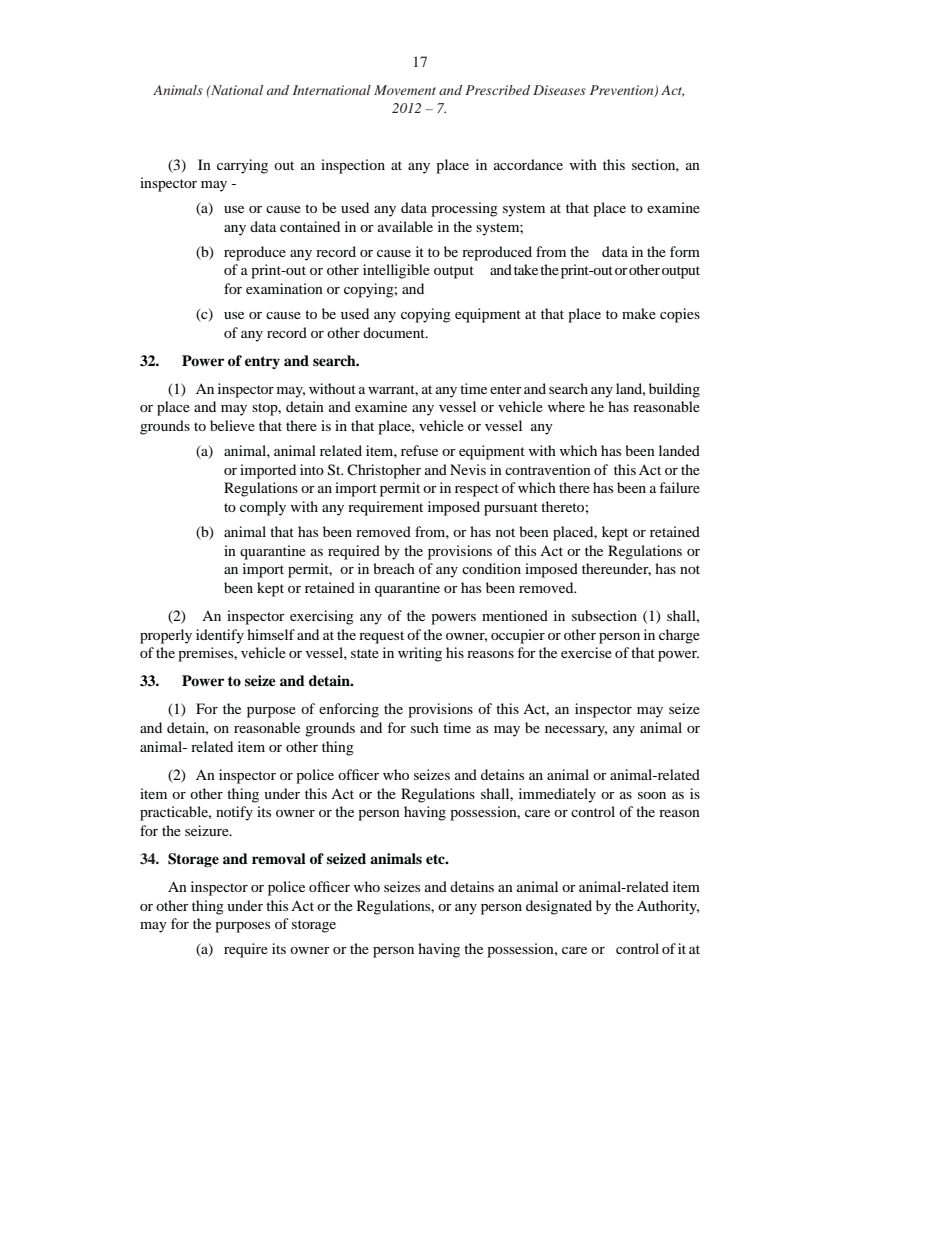 This image has height=1233, width=952. I want to click on designated, so click(559, 907).
